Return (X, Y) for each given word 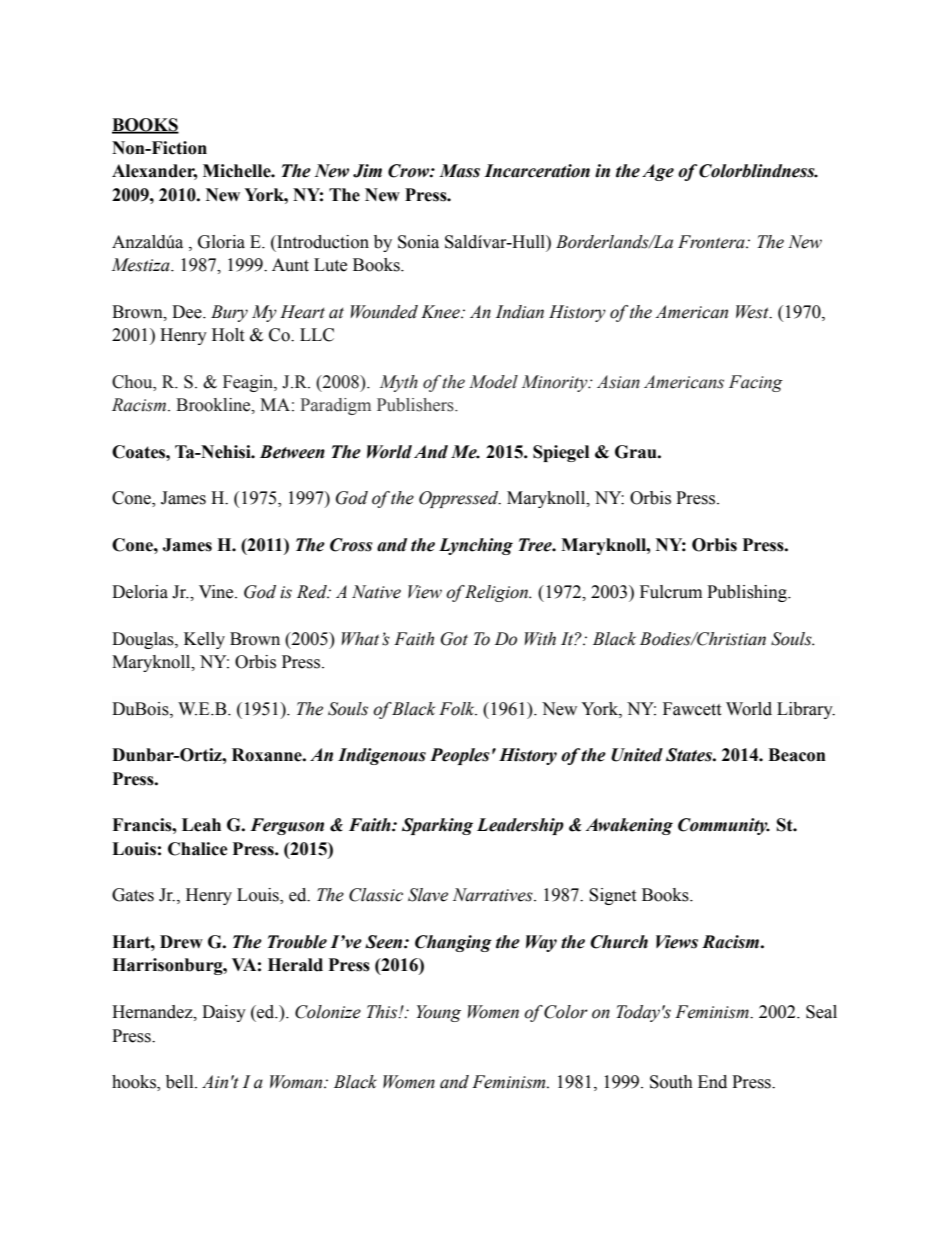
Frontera (712, 242)
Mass (459, 171)
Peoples (460, 756)
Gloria (221, 242)
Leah (201, 825)
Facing (756, 383)
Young (438, 1013)
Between (292, 452)
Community (724, 826)
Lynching (476, 546)
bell (181, 1082)
